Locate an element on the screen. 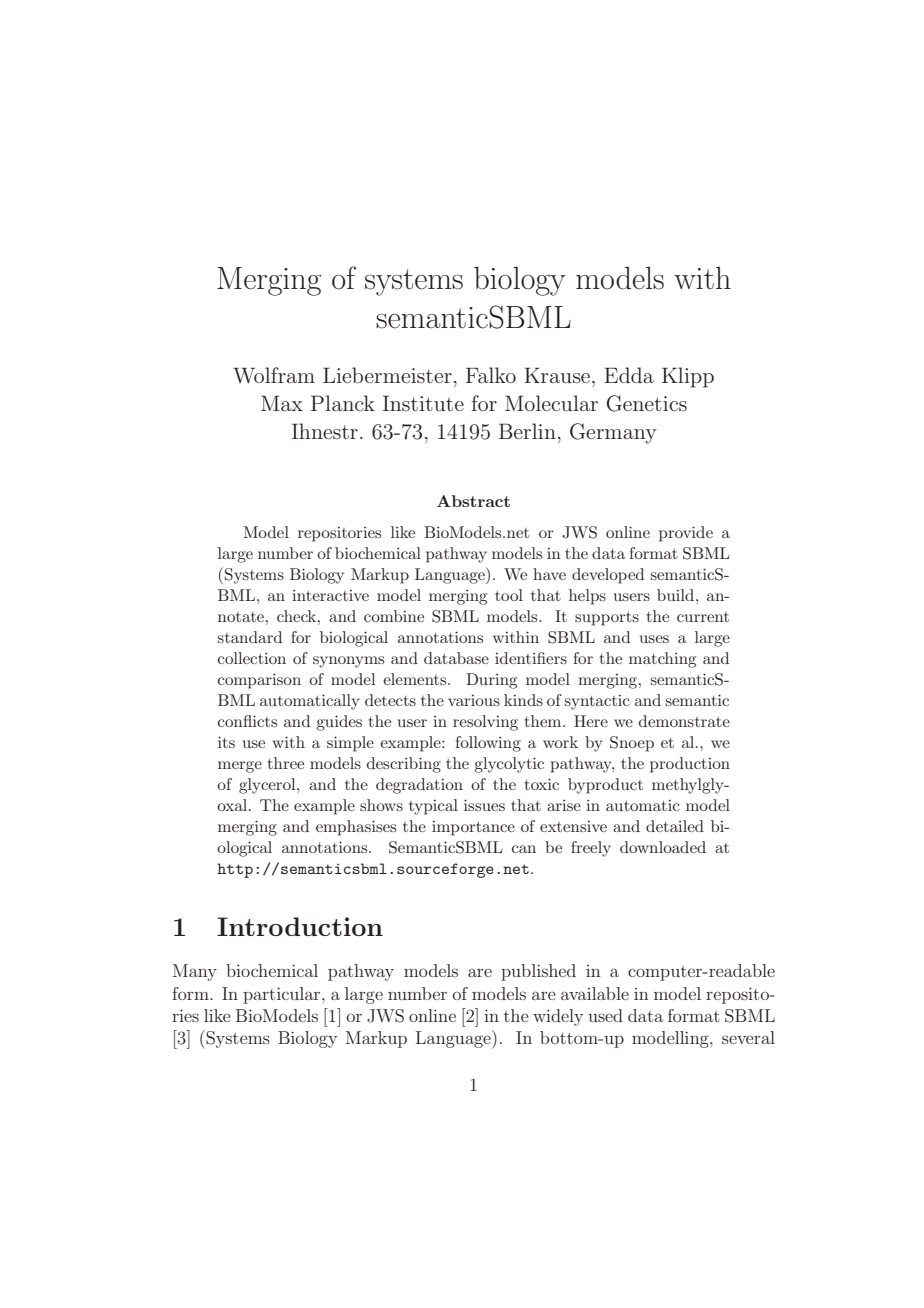 The height and width of the screenshot is (1308, 924). various is located at coordinates (474, 700).
